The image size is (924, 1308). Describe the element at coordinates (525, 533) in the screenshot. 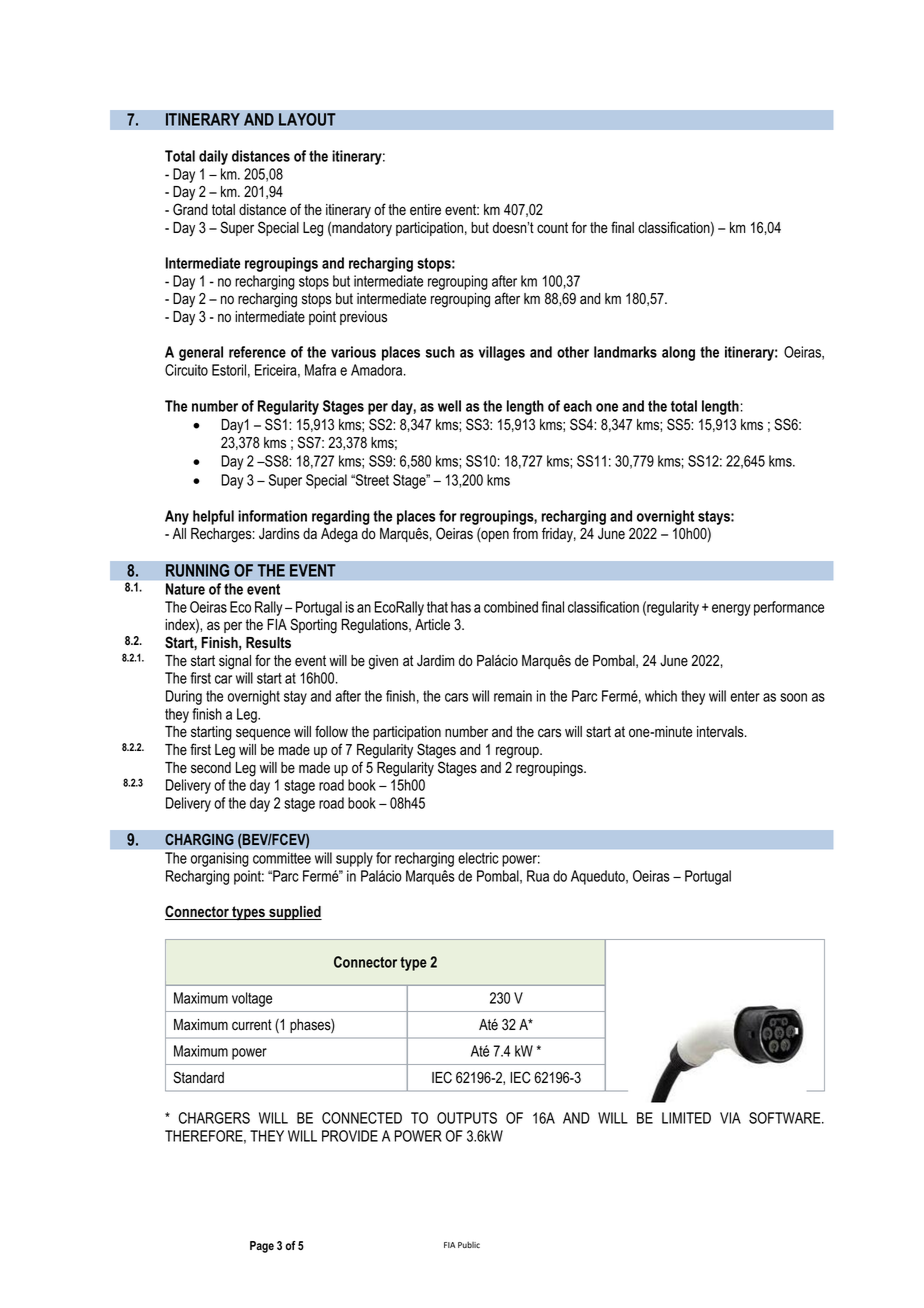

I see `from` at that location.
